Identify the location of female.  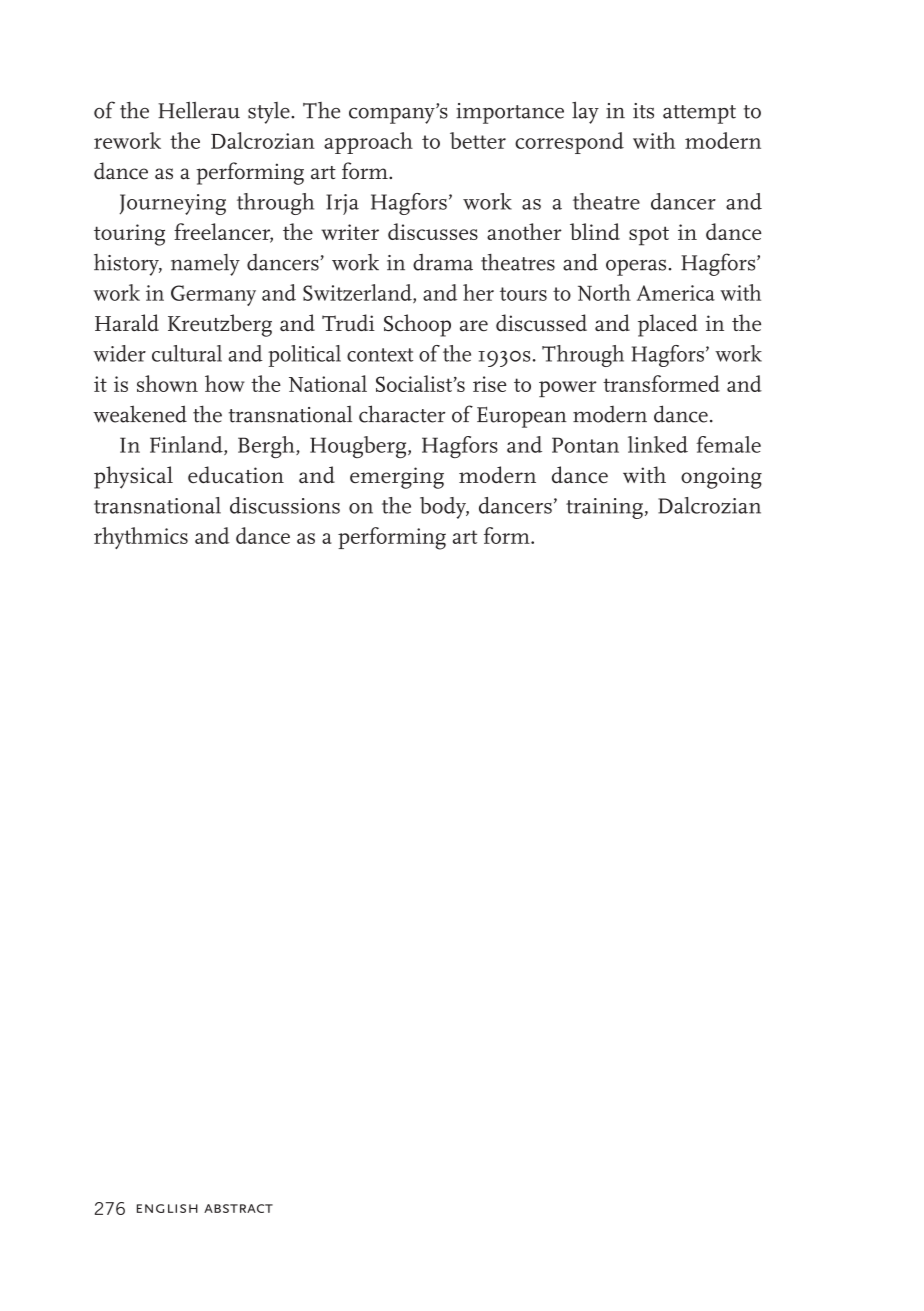
(728, 444).
